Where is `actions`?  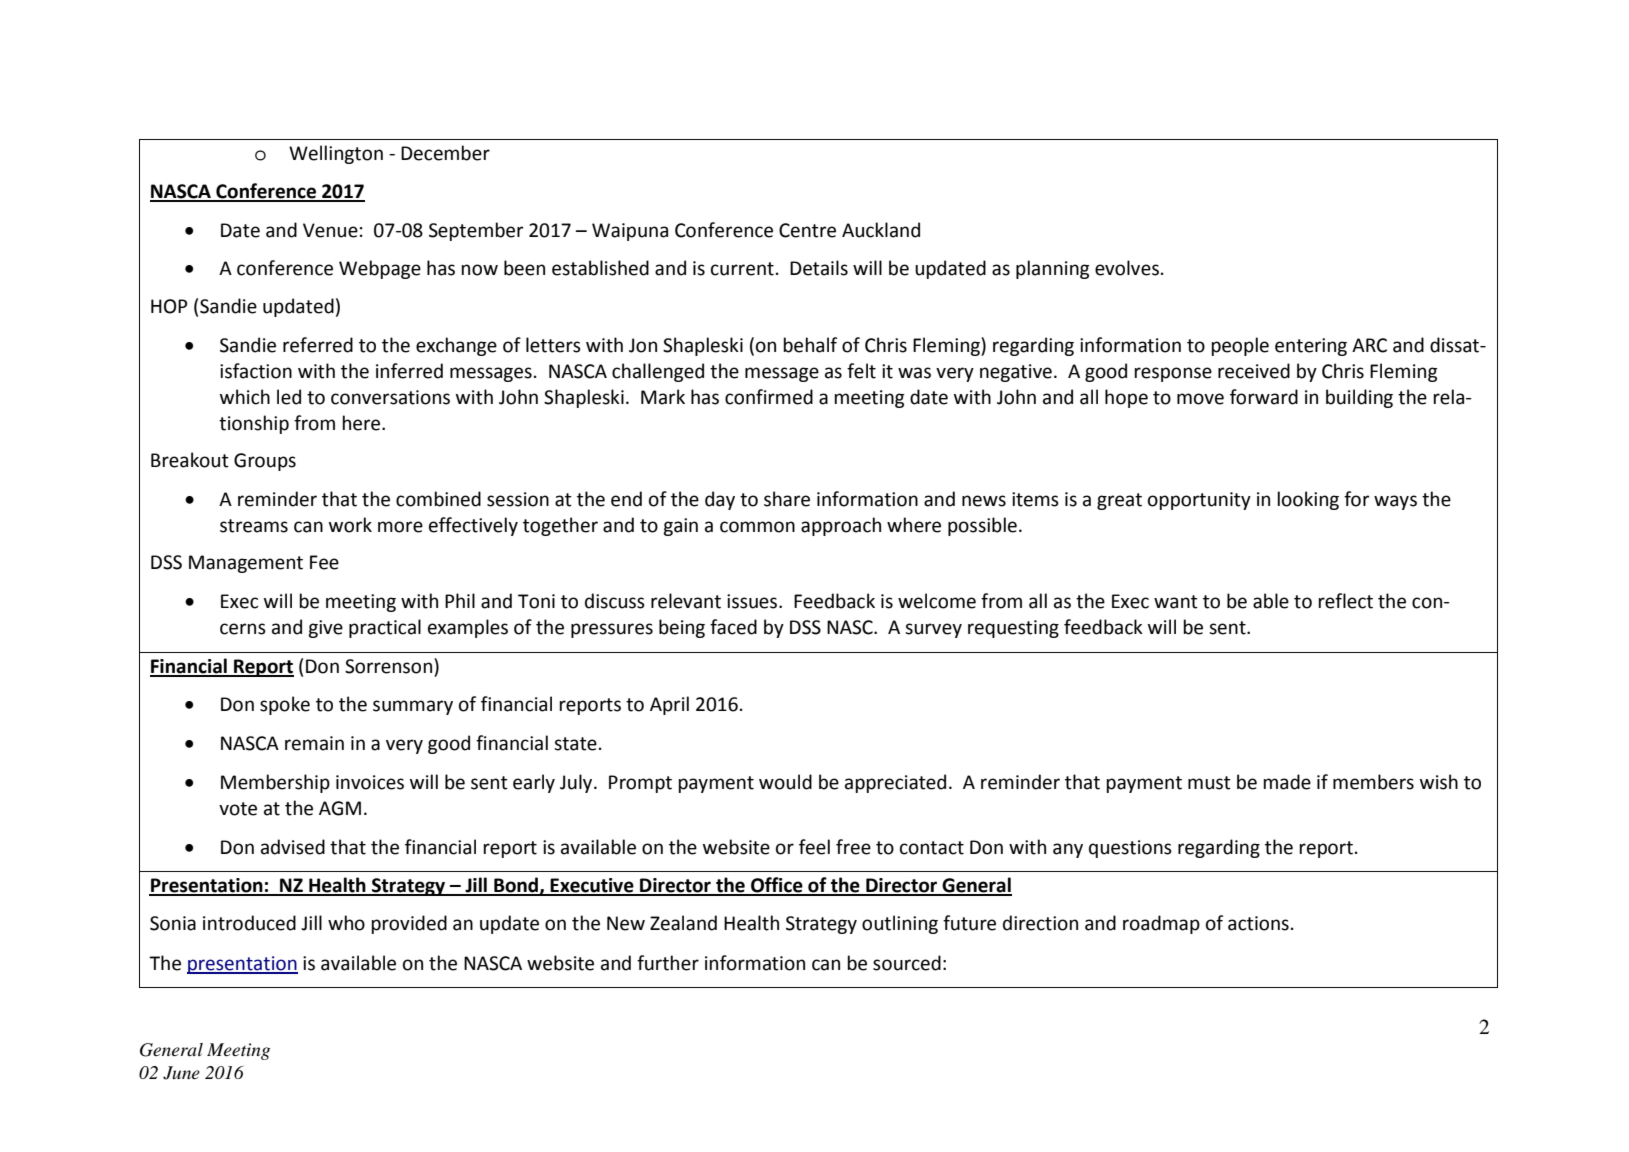
actions is located at coordinates (1258, 923).
